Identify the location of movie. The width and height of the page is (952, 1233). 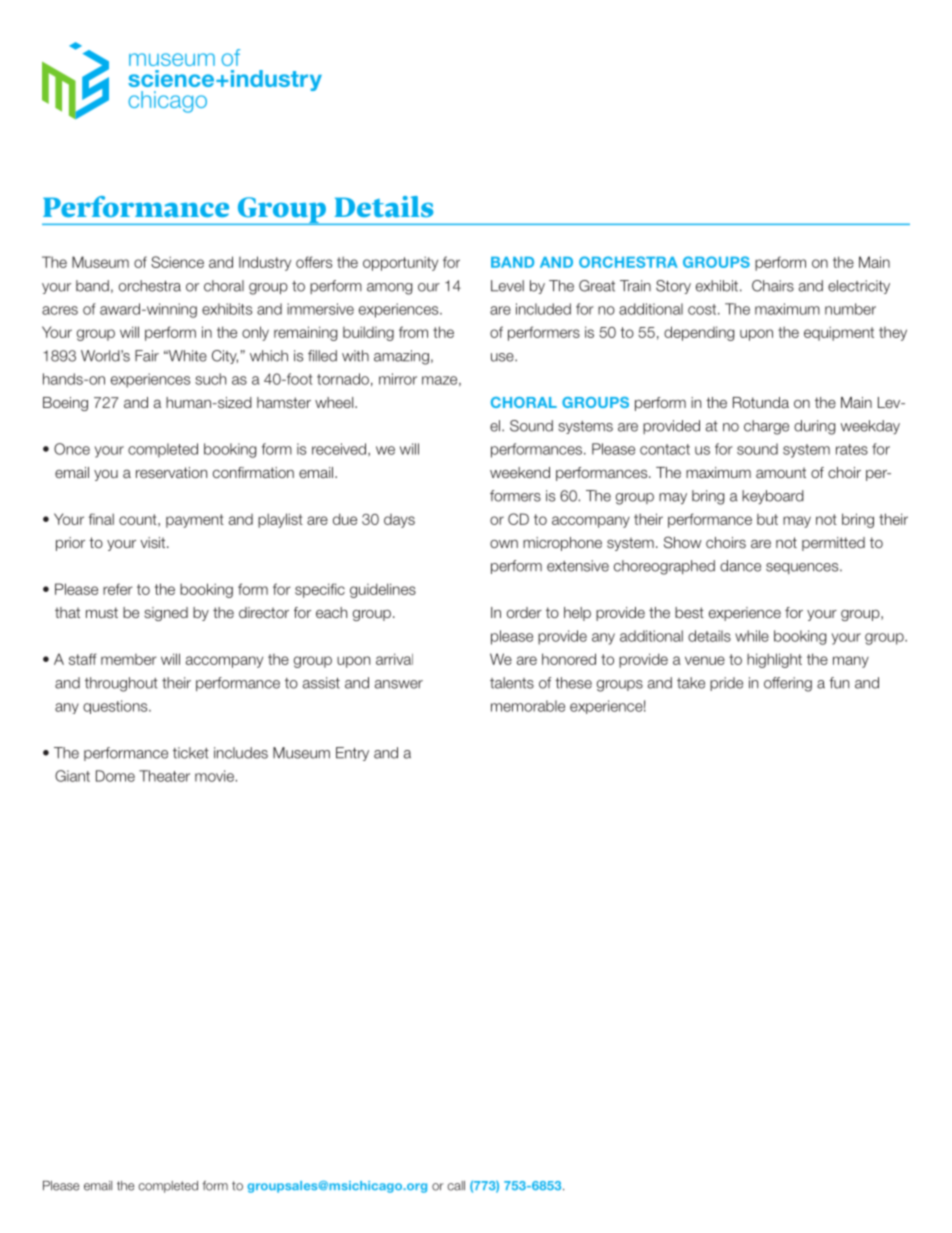
(215, 776).
